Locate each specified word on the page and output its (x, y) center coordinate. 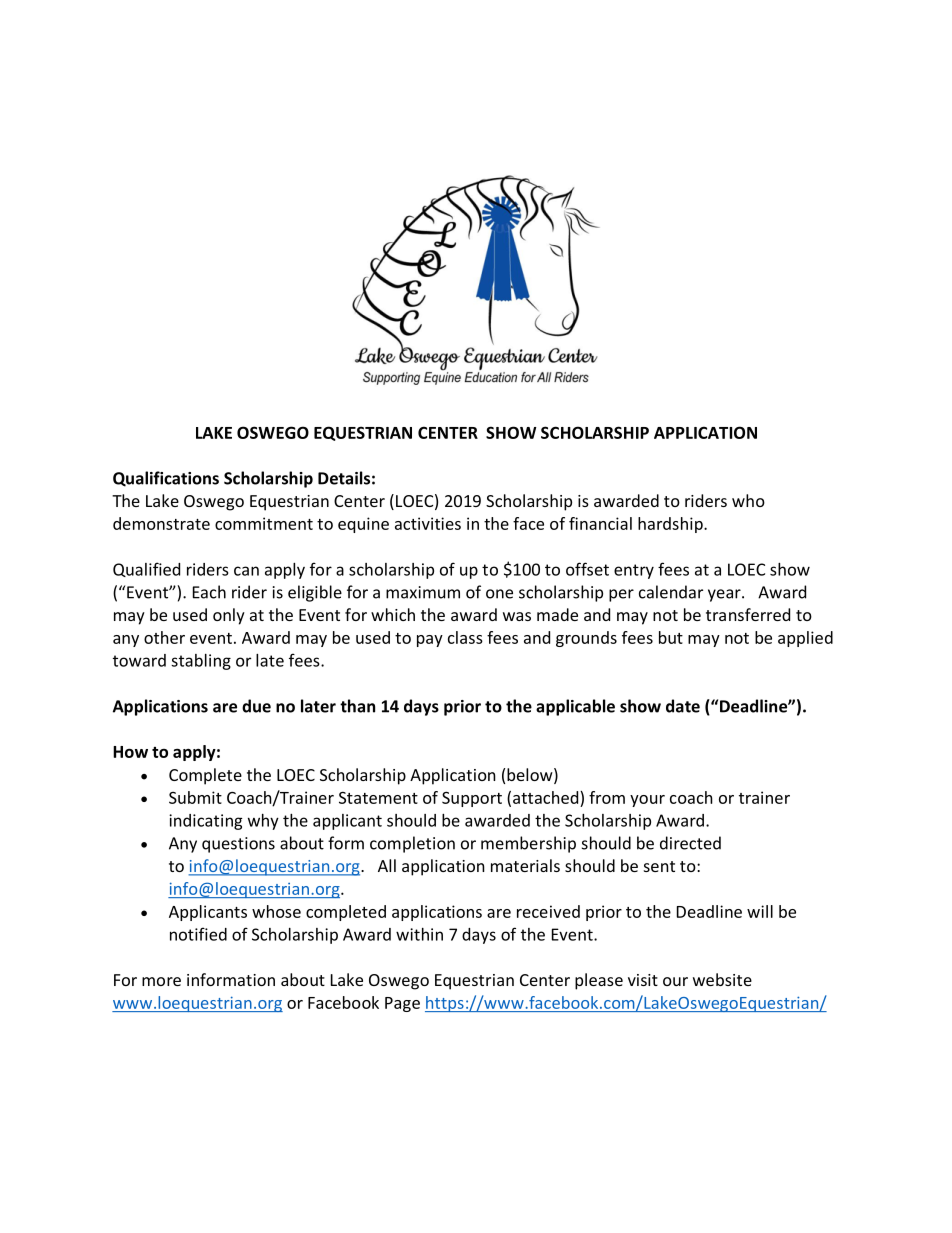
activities (428, 523)
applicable (575, 707)
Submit (195, 797)
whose (276, 911)
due (256, 706)
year (725, 595)
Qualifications (166, 479)
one (499, 594)
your (647, 801)
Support (472, 799)
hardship (671, 525)
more (161, 981)
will (760, 911)
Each (209, 592)
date (683, 706)
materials (525, 865)
